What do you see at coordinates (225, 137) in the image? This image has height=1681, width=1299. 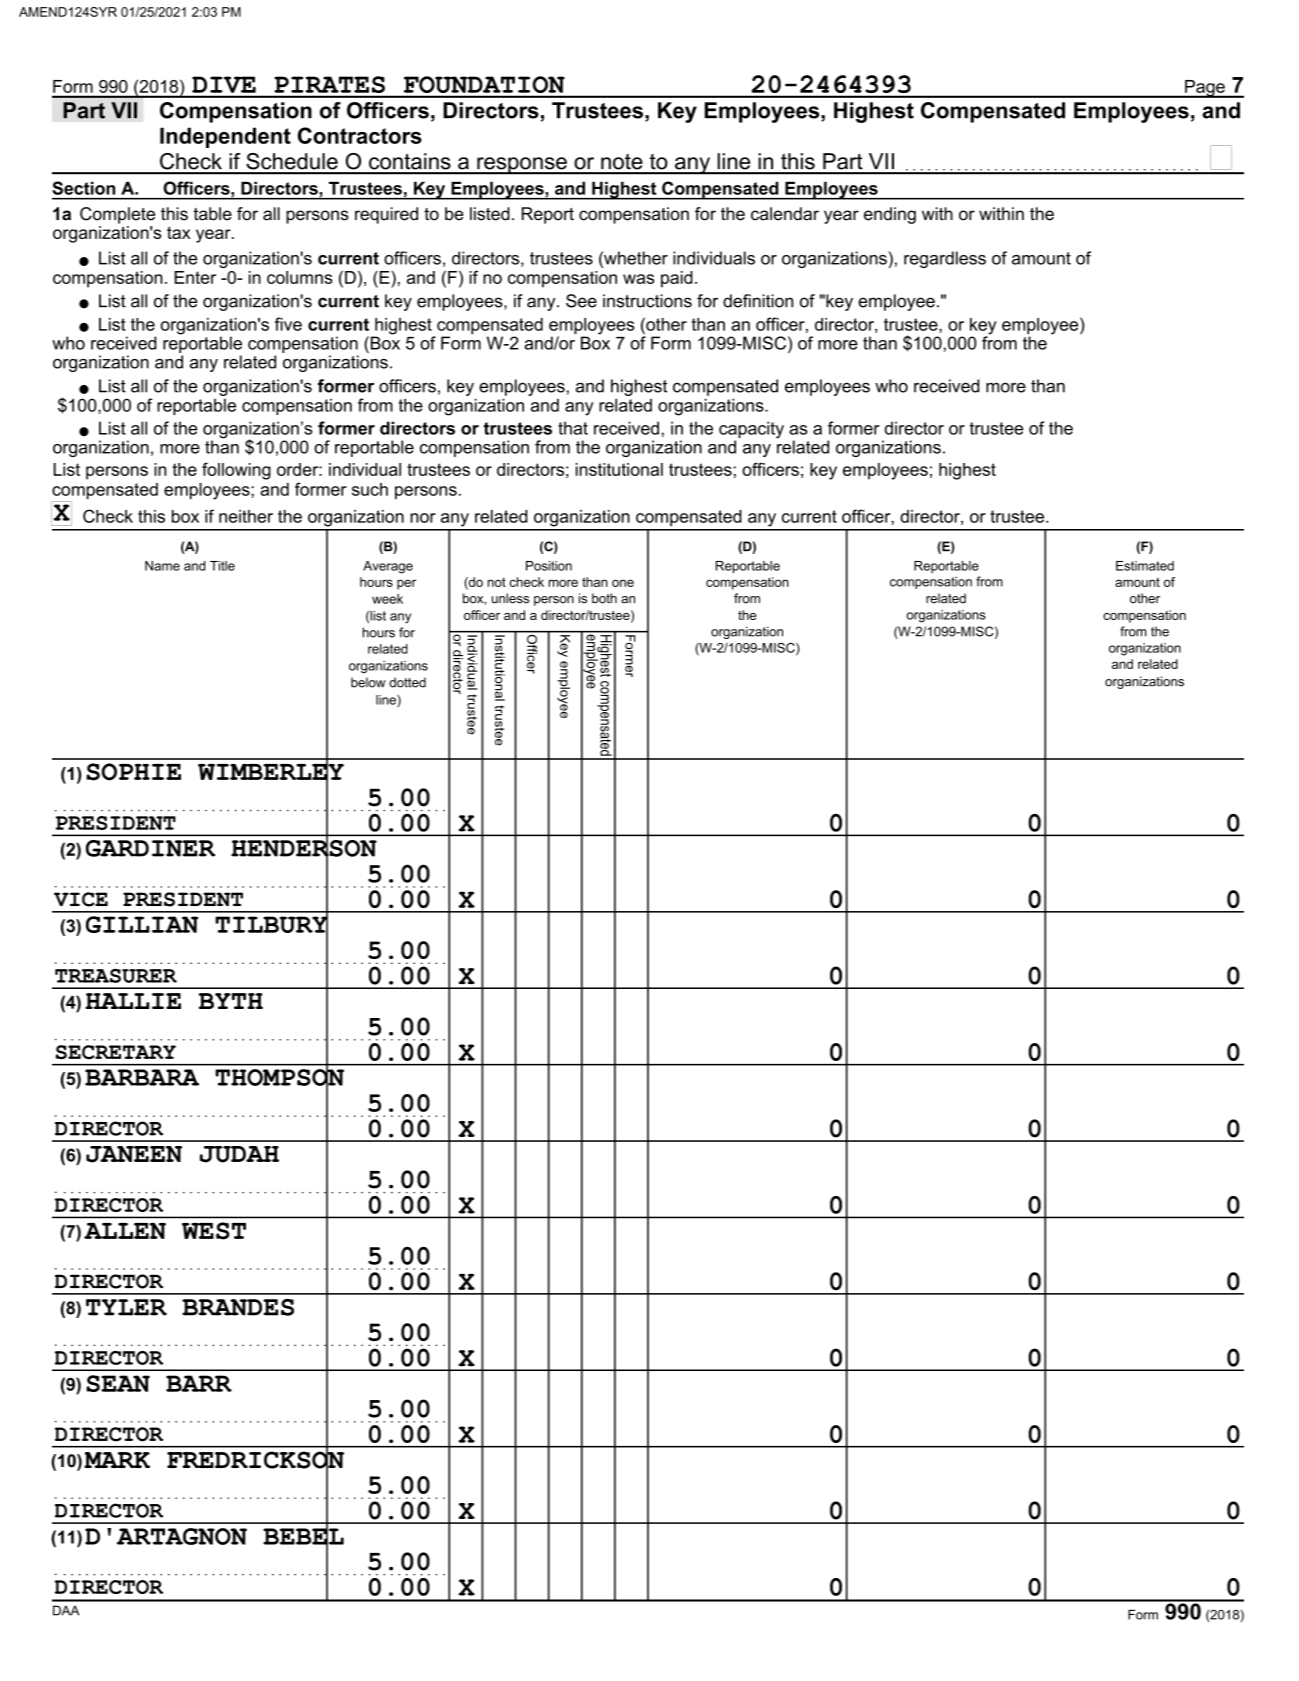 I see `Independent` at bounding box center [225, 137].
